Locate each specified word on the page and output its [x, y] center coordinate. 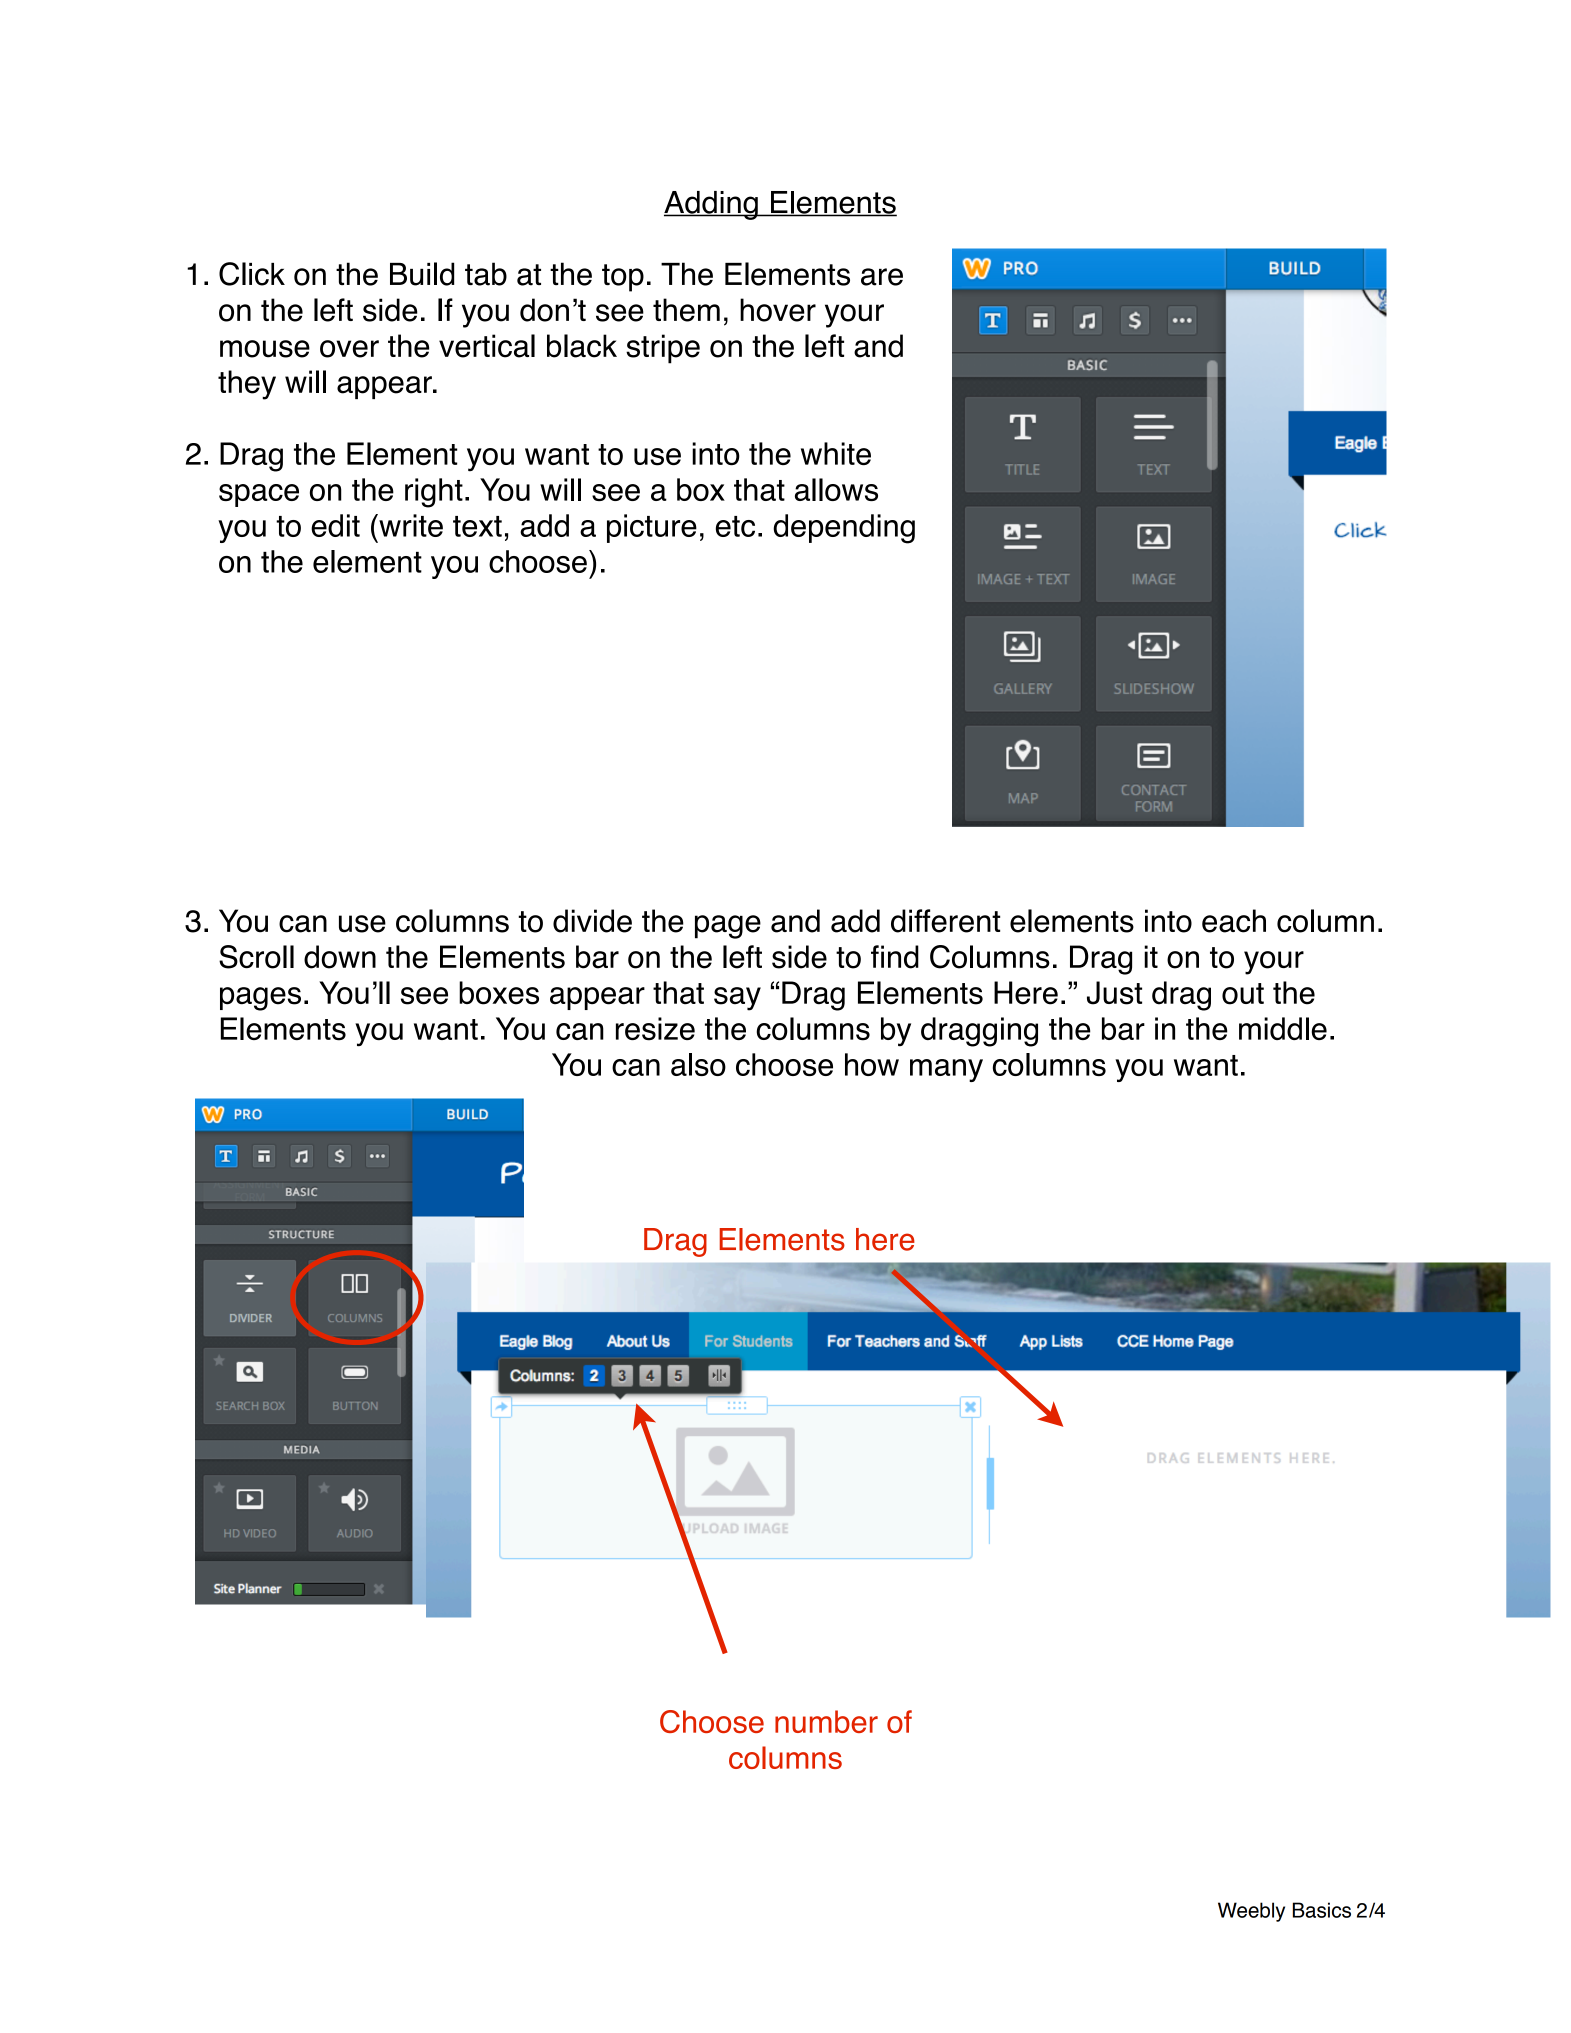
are [882, 277]
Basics [1322, 1910]
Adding [712, 205]
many [946, 1070]
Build [422, 274]
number [826, 1721]
